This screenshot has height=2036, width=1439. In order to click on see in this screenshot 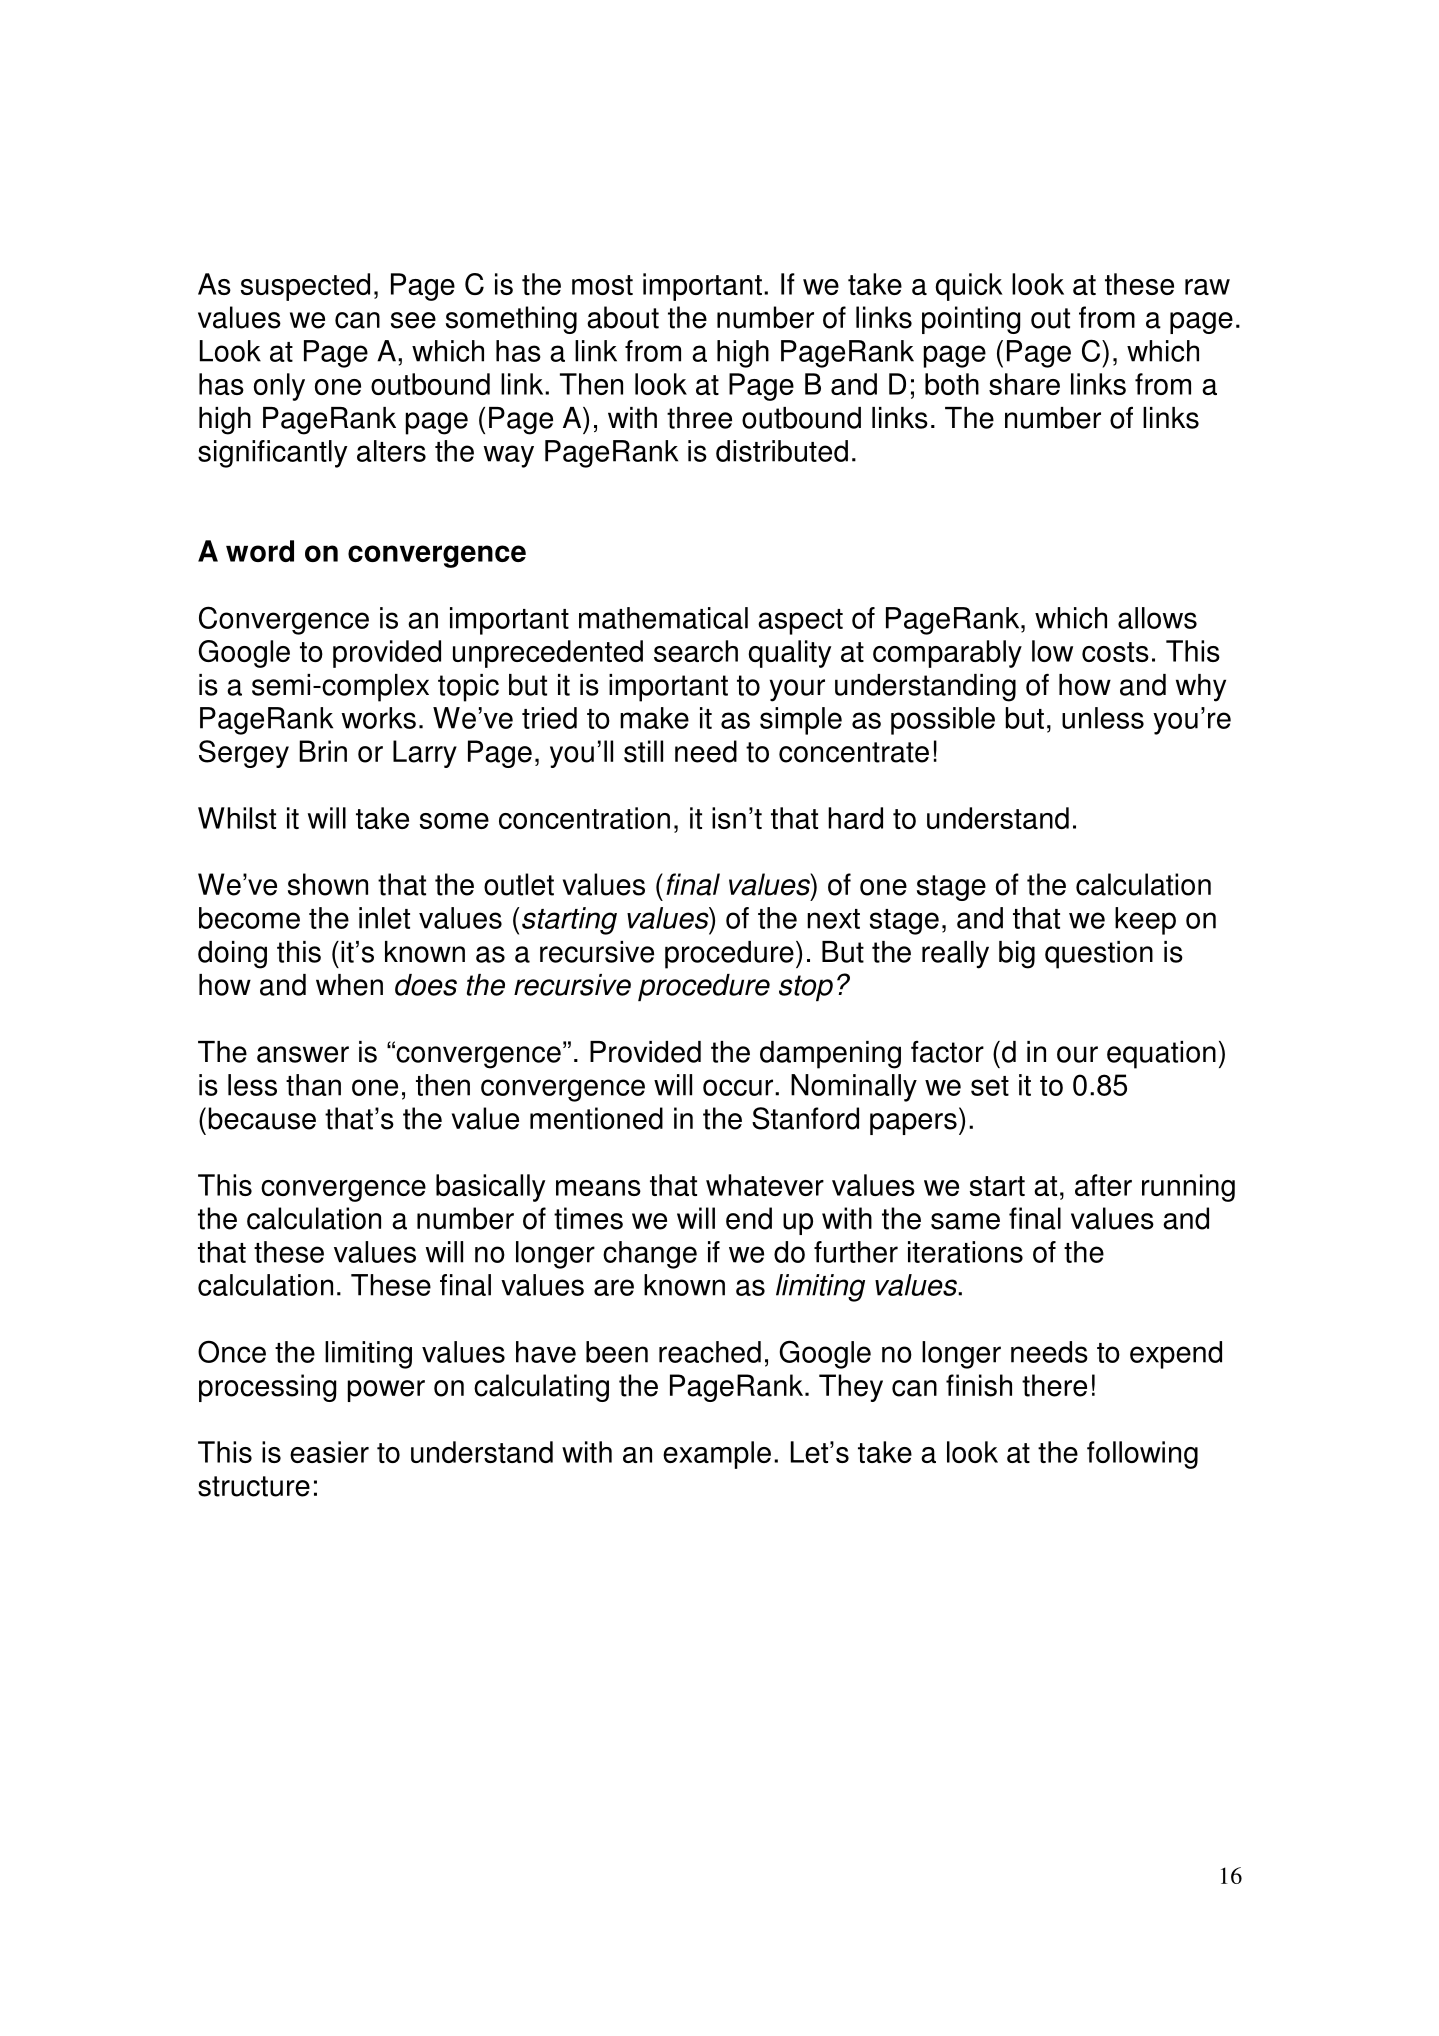, I will do `click(413, 320)`.
